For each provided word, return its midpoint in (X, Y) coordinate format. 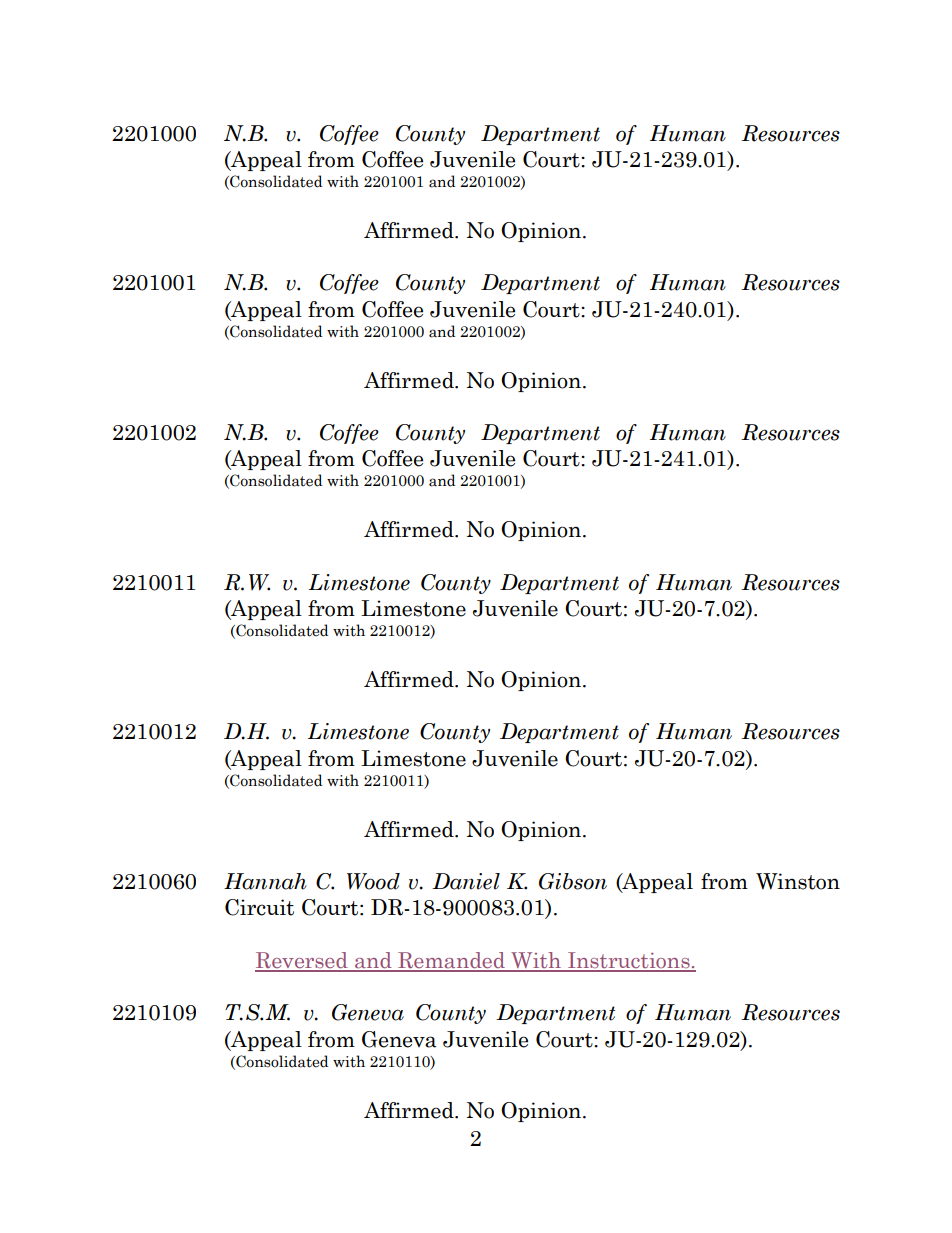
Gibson (573, 881)
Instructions (629, 961)
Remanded (451, 961)
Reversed (302, 961)
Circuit (259, 907)
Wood (373, 881)
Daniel (466, 881)
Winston (798, 881)
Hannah (265, 881)
